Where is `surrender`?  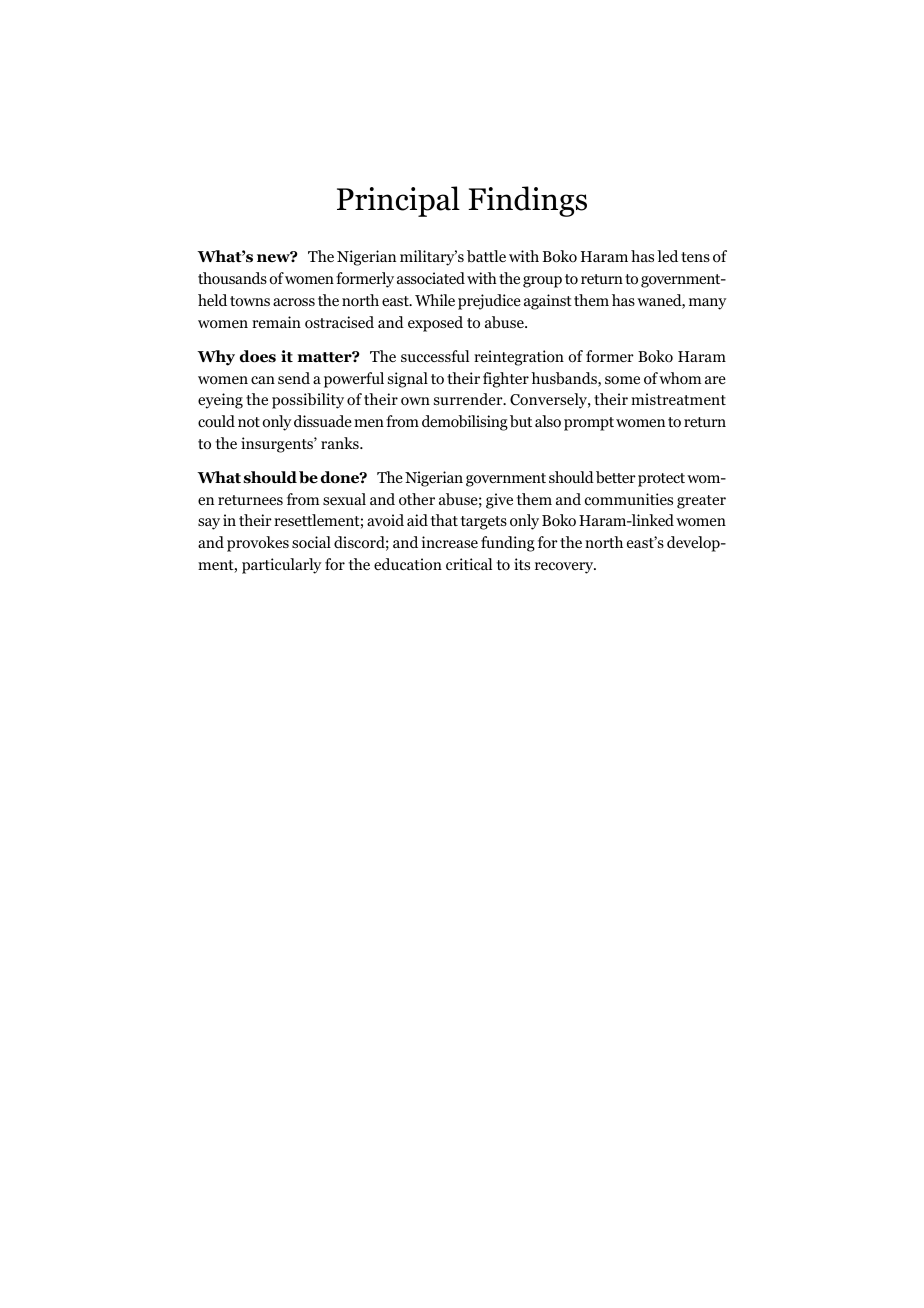
surrender is located at coordinates (469, 399).
